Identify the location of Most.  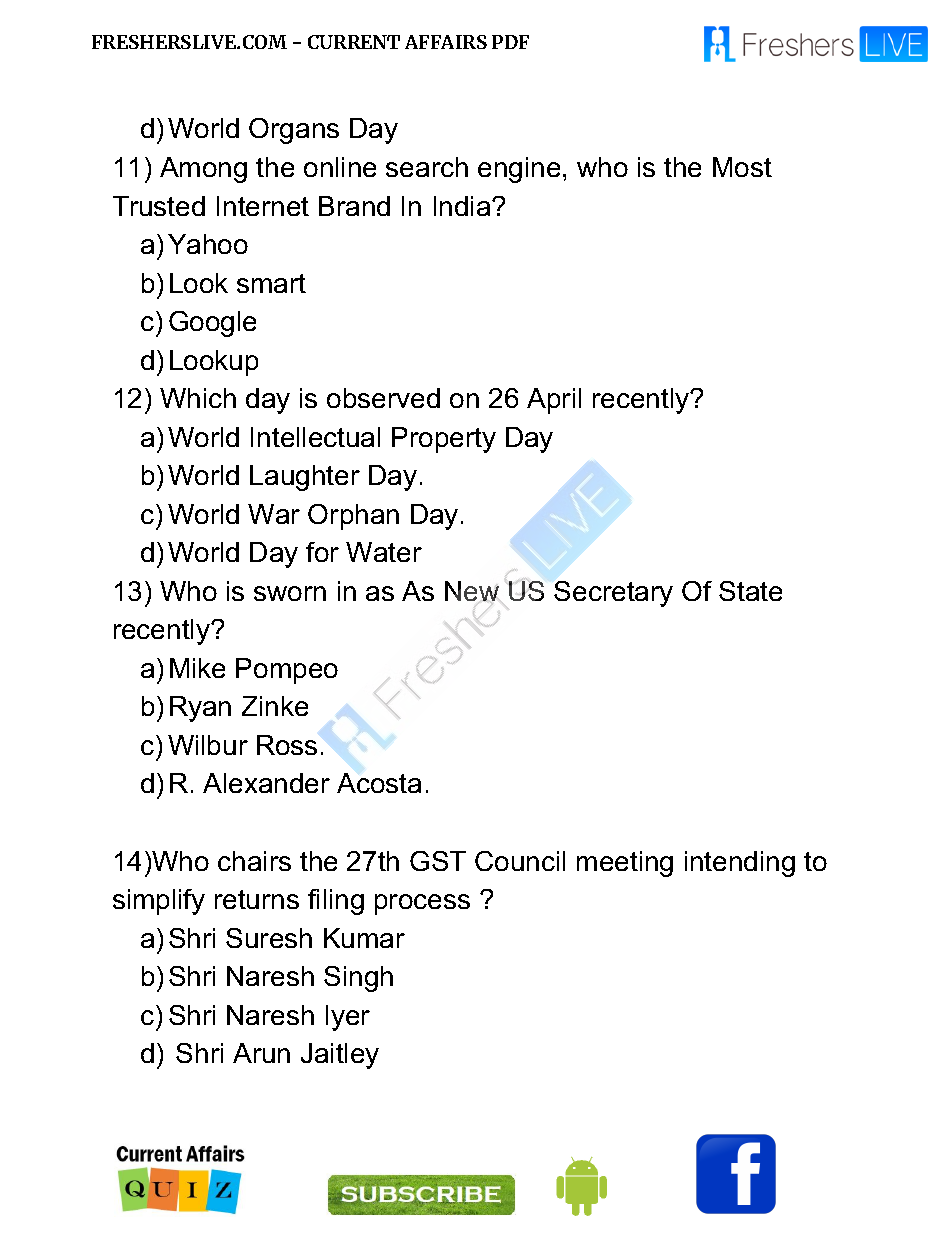
(742, 167).
